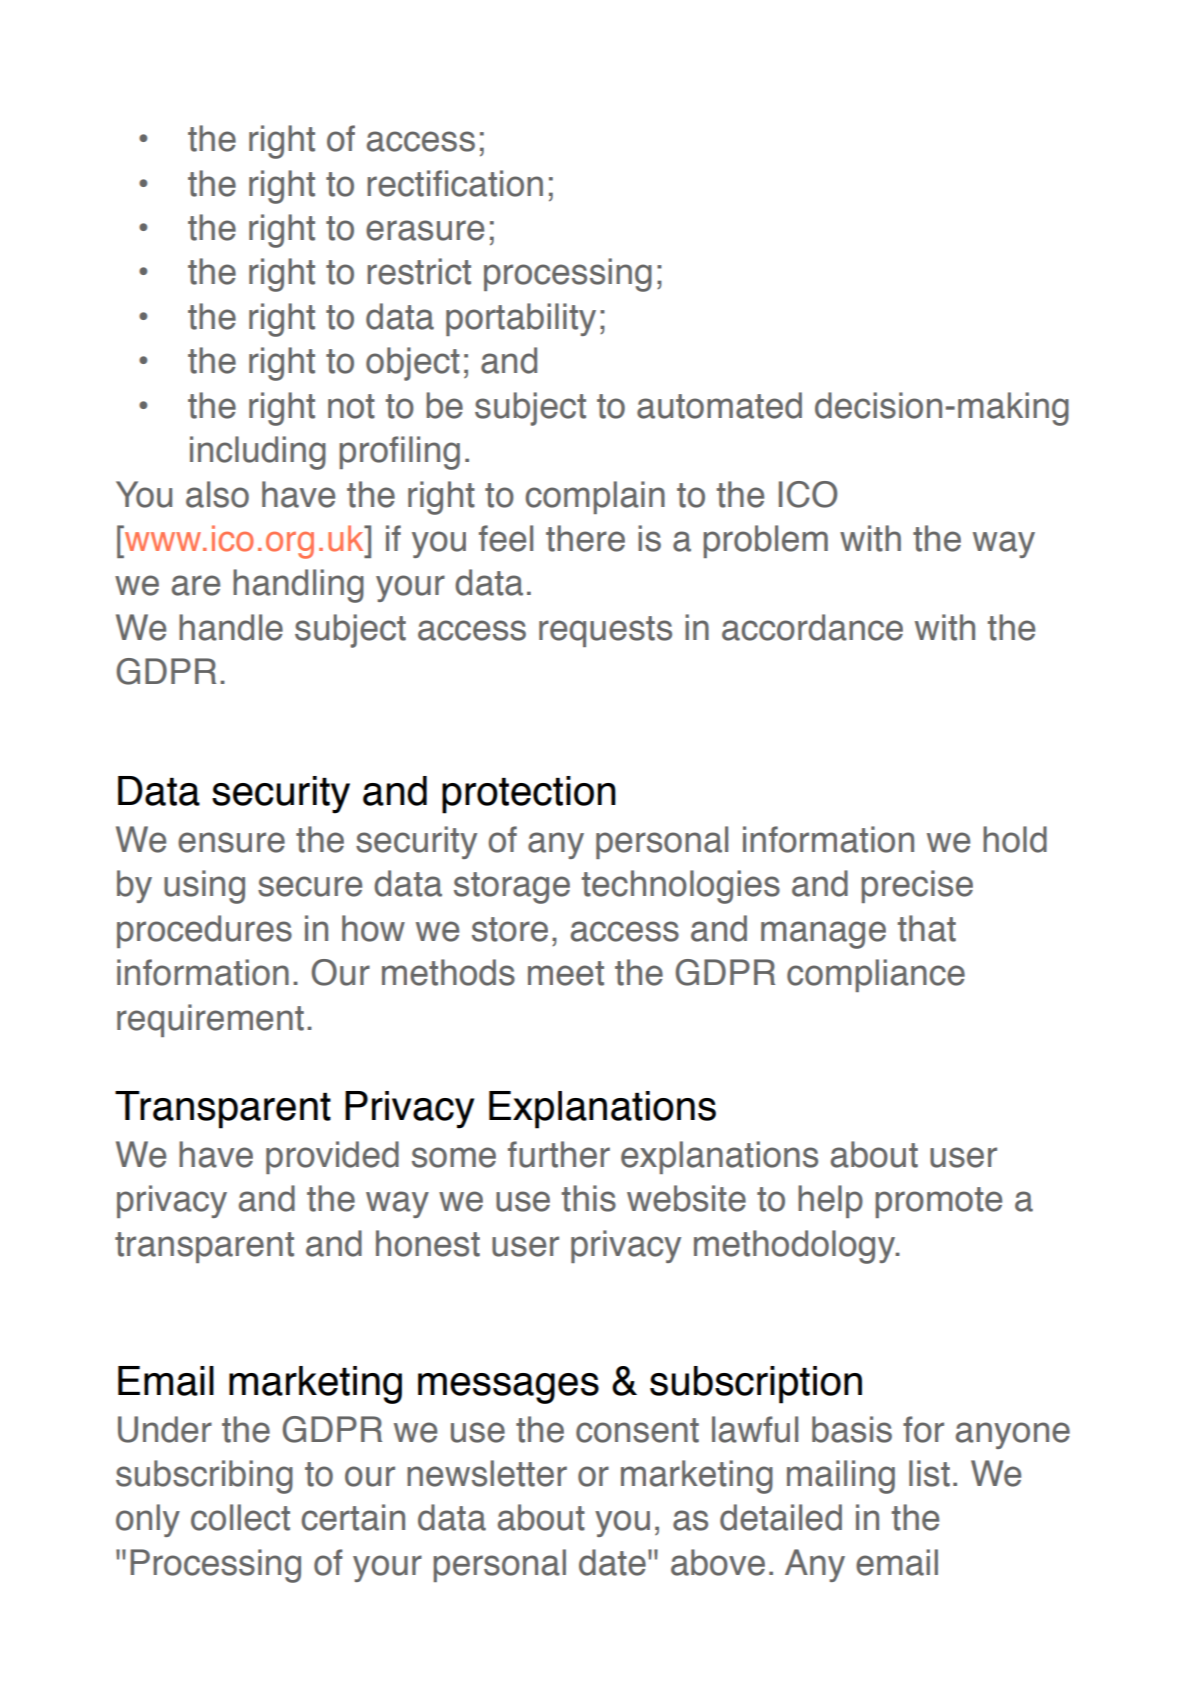  Describe the element at coordinates (298, 586) in the image. I see `handling` at that location.
